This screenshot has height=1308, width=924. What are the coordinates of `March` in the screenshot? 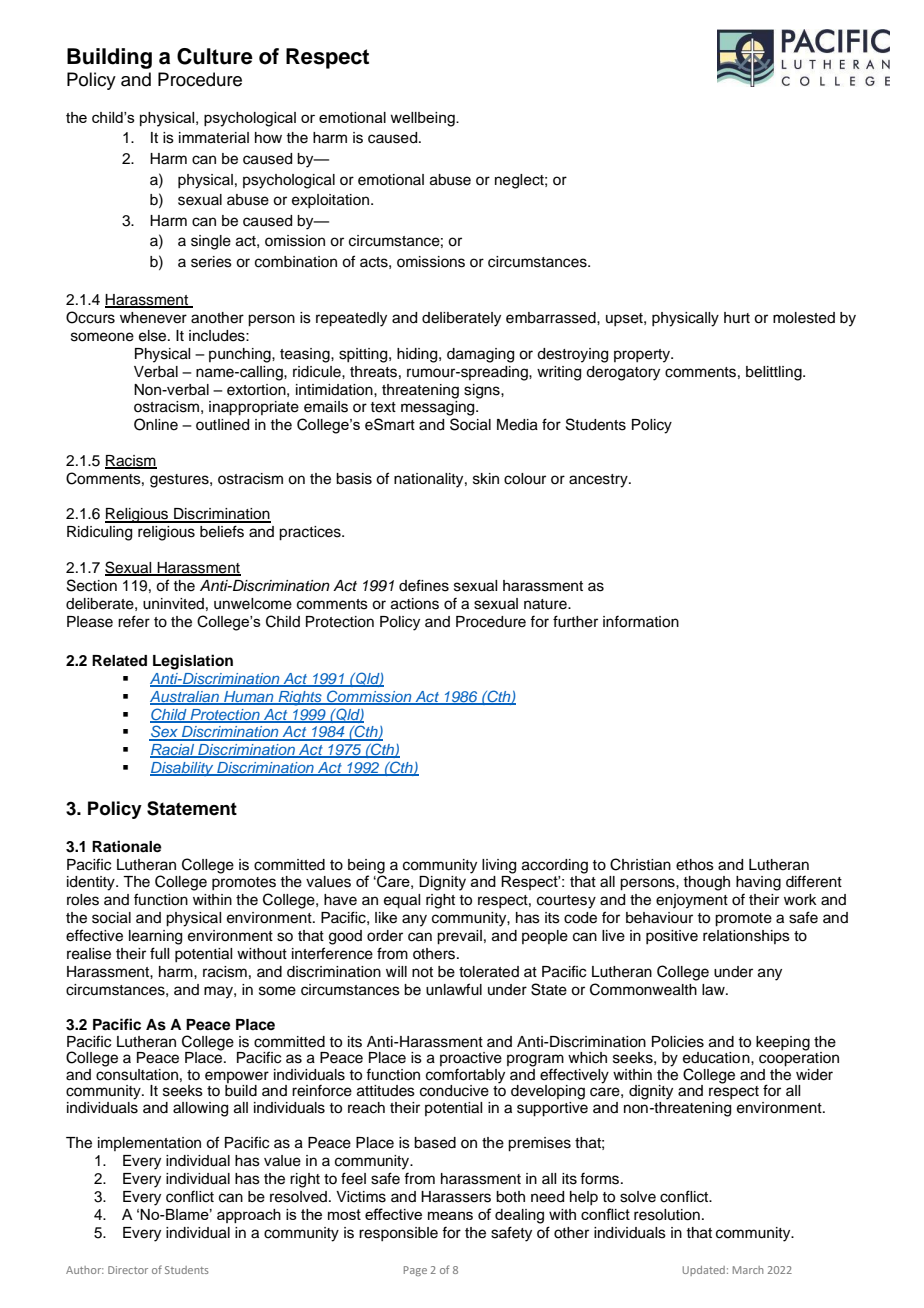 It's located at (748, 1270).
